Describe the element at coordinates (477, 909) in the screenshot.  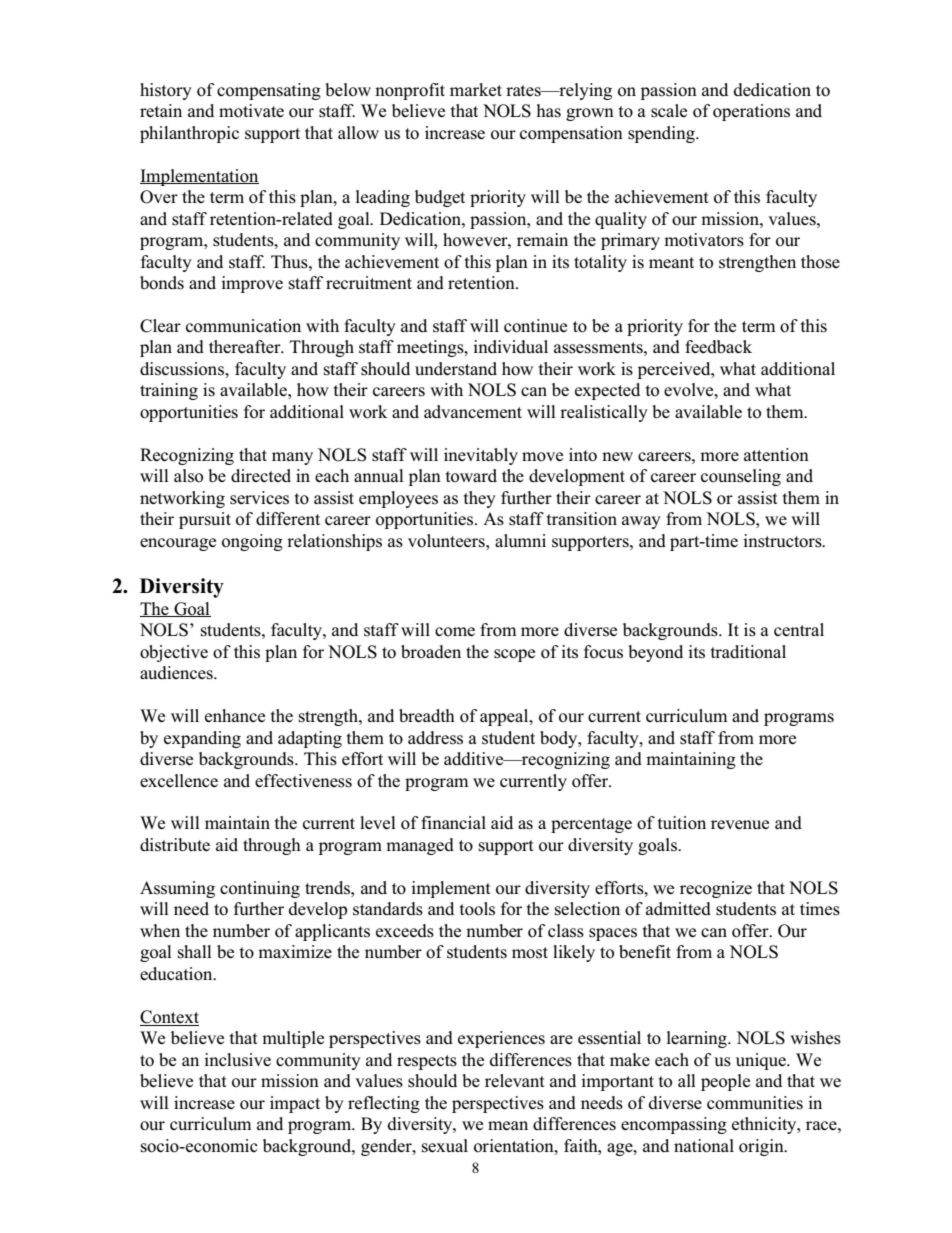
I see `tools` at that location.
